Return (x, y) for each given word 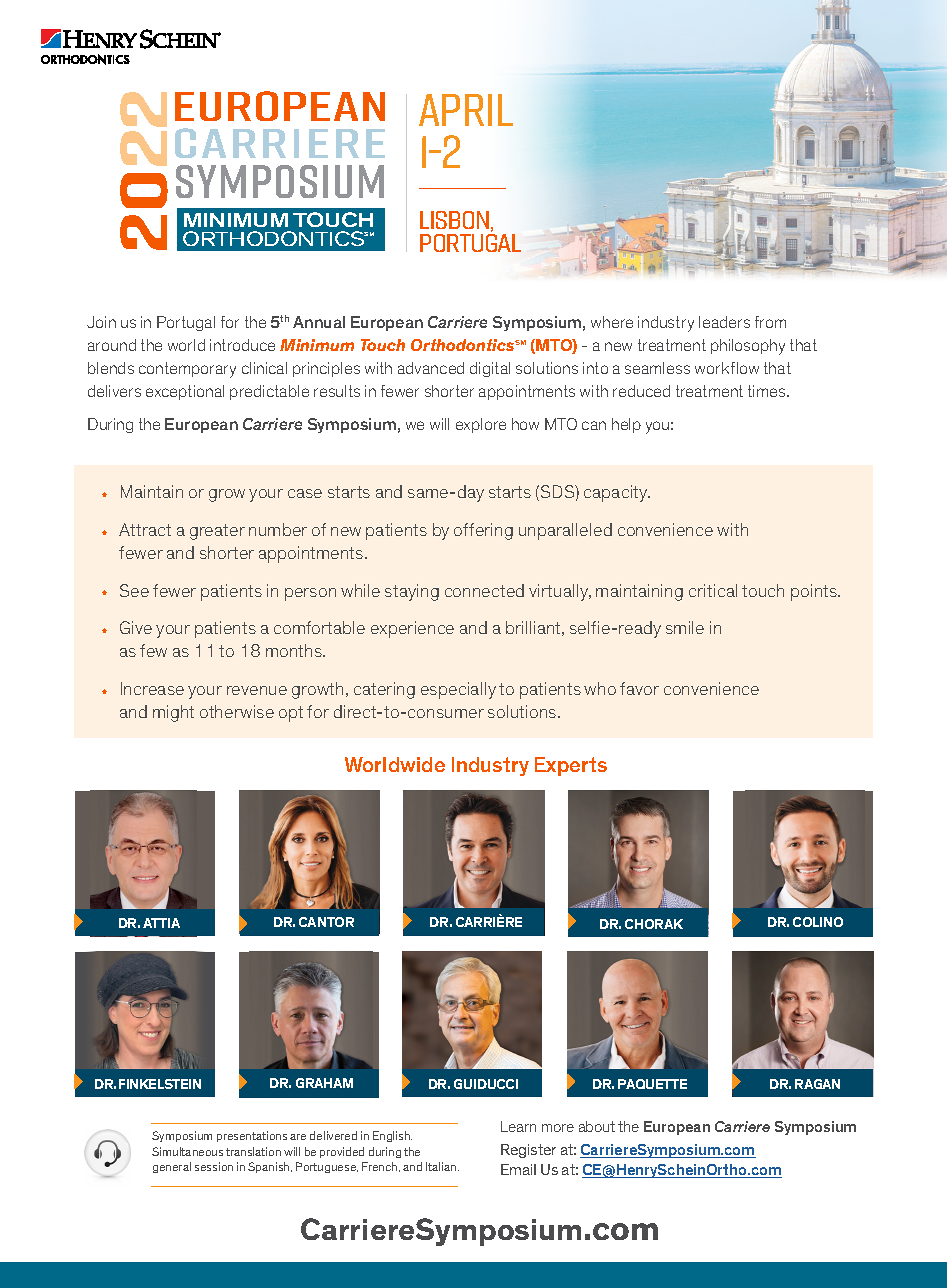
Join (101, 322)
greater (217, 532)
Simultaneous (187, 1151)
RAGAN (817, 1084)
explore (481, 425)
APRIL (466, 110)
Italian (442, 1166)
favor (639, 688)
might (173, 713)
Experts (571, 766)
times (768, 391)
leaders (724, 322)
